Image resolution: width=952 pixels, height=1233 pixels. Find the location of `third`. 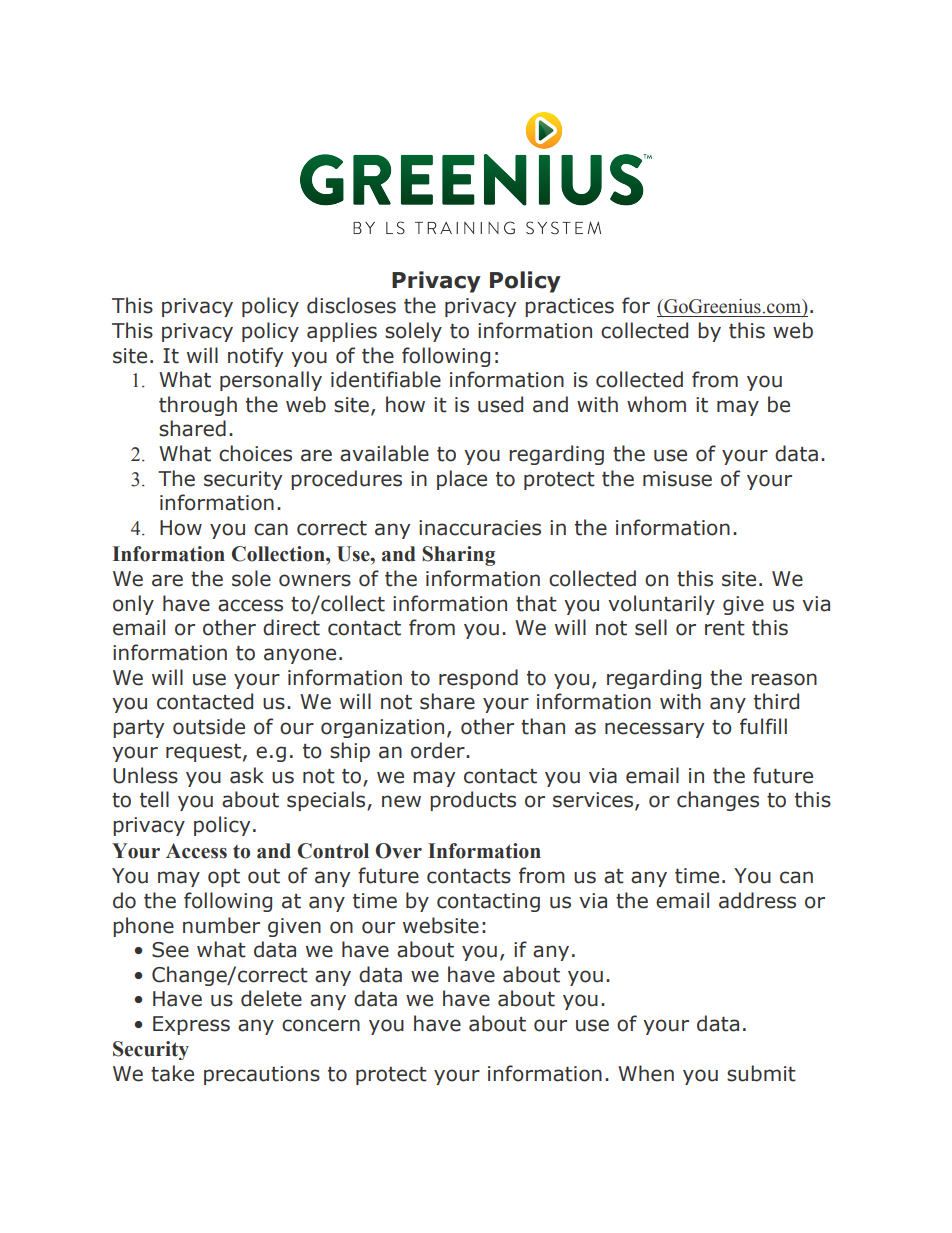

third is located at coordinates (776, 701).
